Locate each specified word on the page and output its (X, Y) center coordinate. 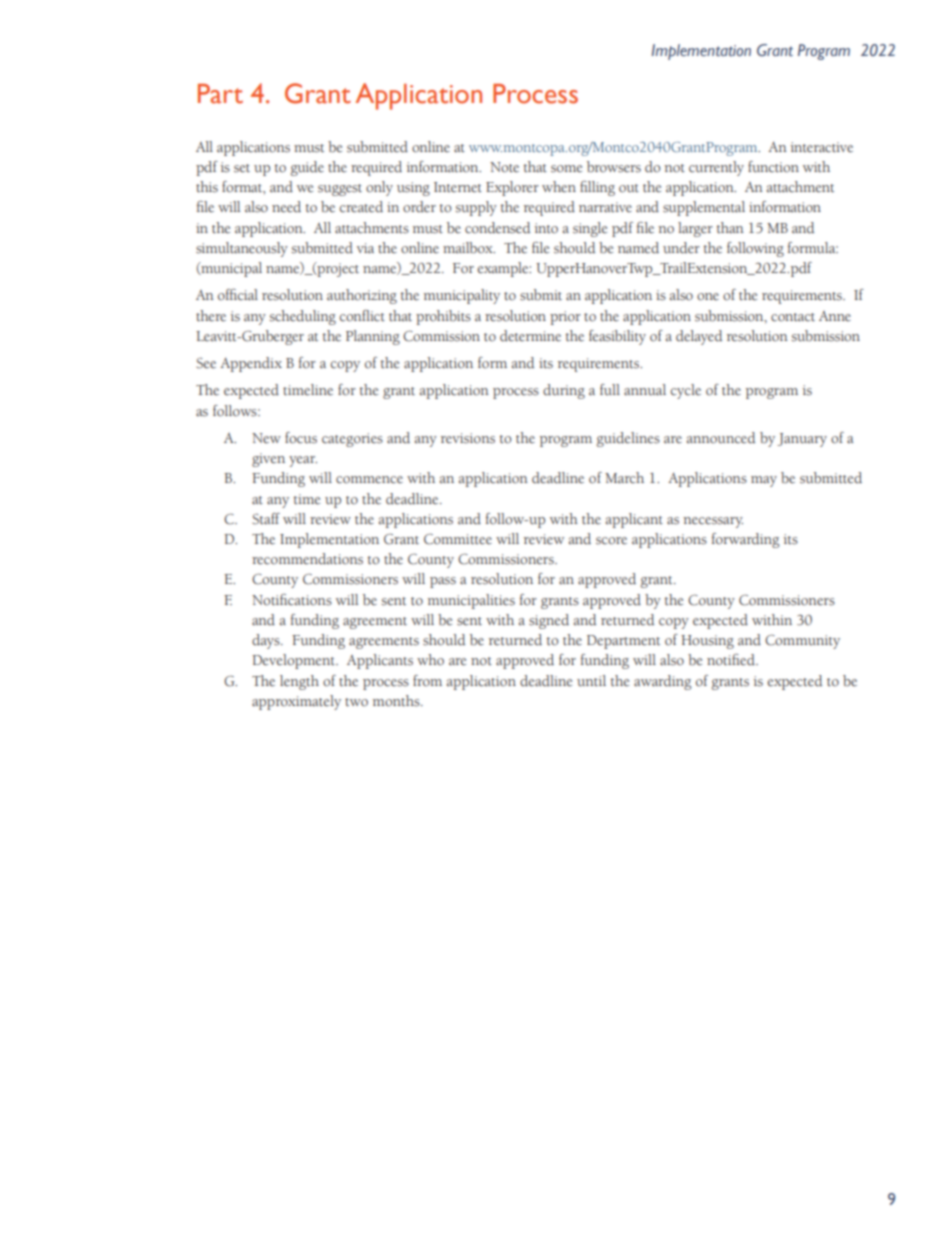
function (773, 167)
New (266, 438)
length (299, 682)
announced (721, 438)
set (242, 168)
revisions (468, 438)
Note (504, 167)
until (591, 681)
